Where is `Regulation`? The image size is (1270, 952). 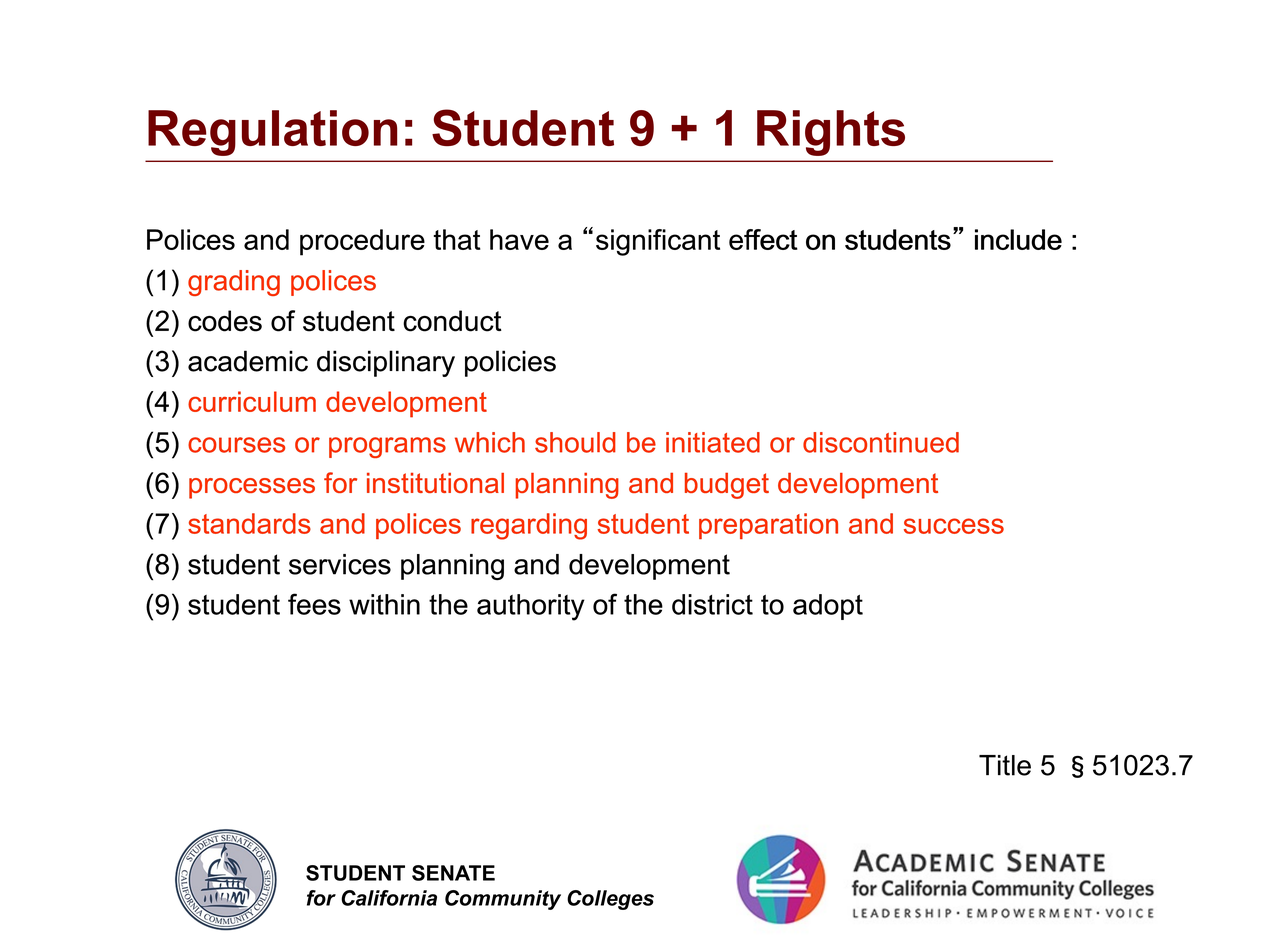
Regulation is located at coordinates (273, 133).
